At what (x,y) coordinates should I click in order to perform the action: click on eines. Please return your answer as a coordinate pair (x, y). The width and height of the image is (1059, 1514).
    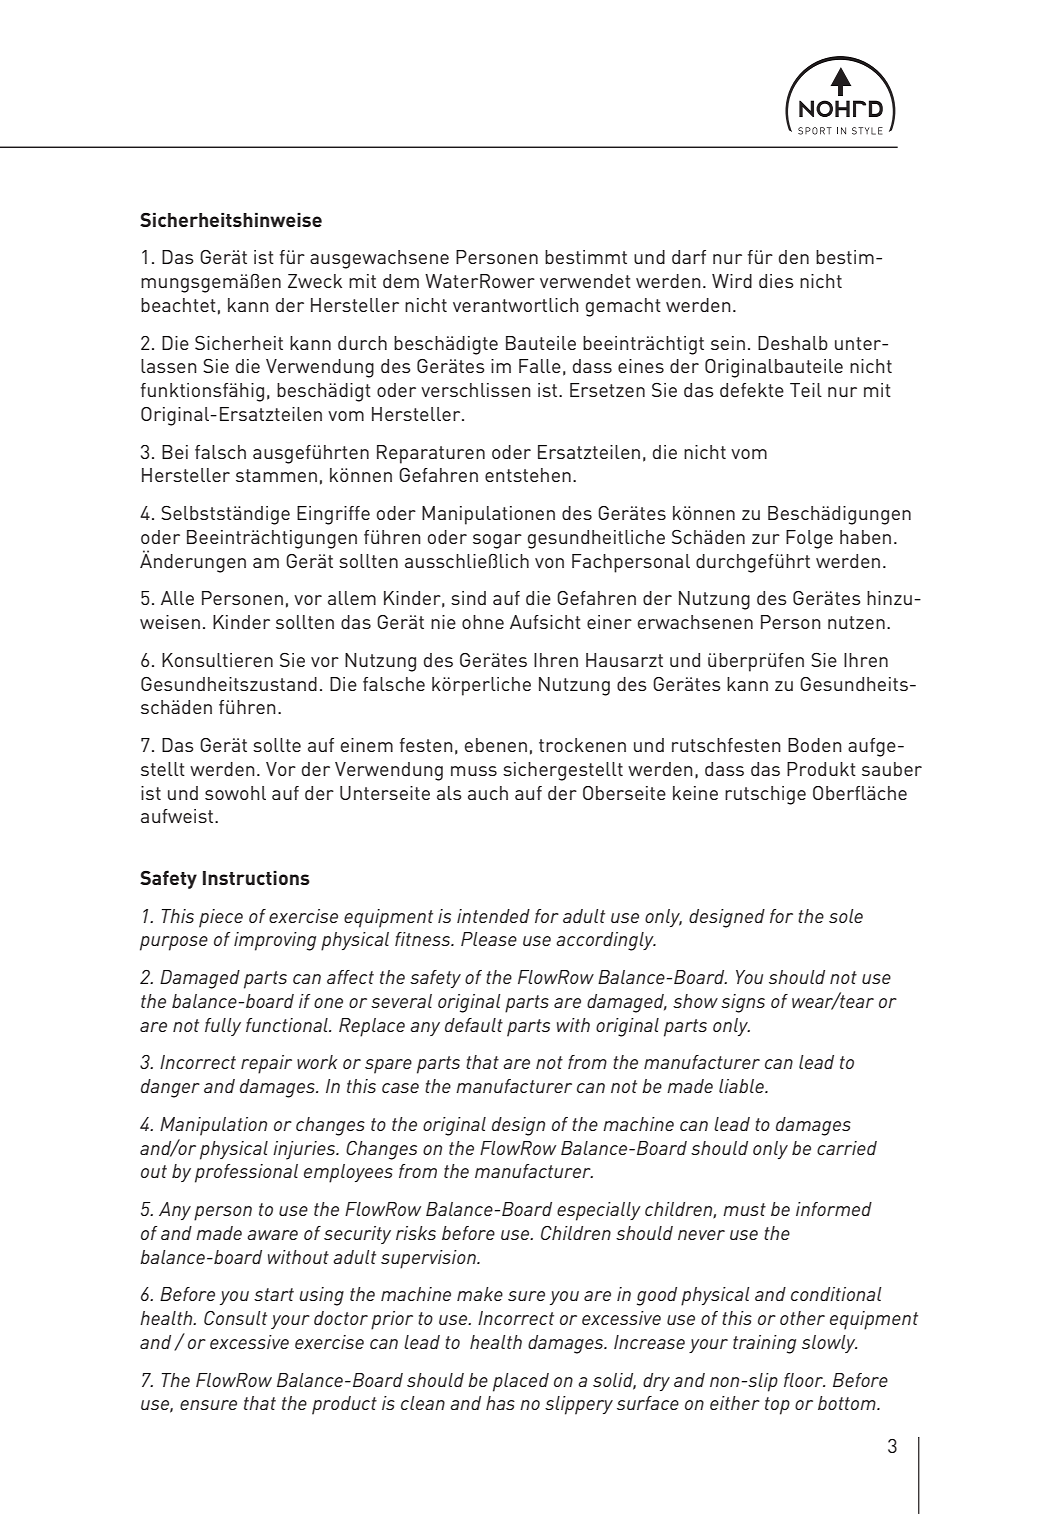
    Looking at the image, I should click on (641, 366).
